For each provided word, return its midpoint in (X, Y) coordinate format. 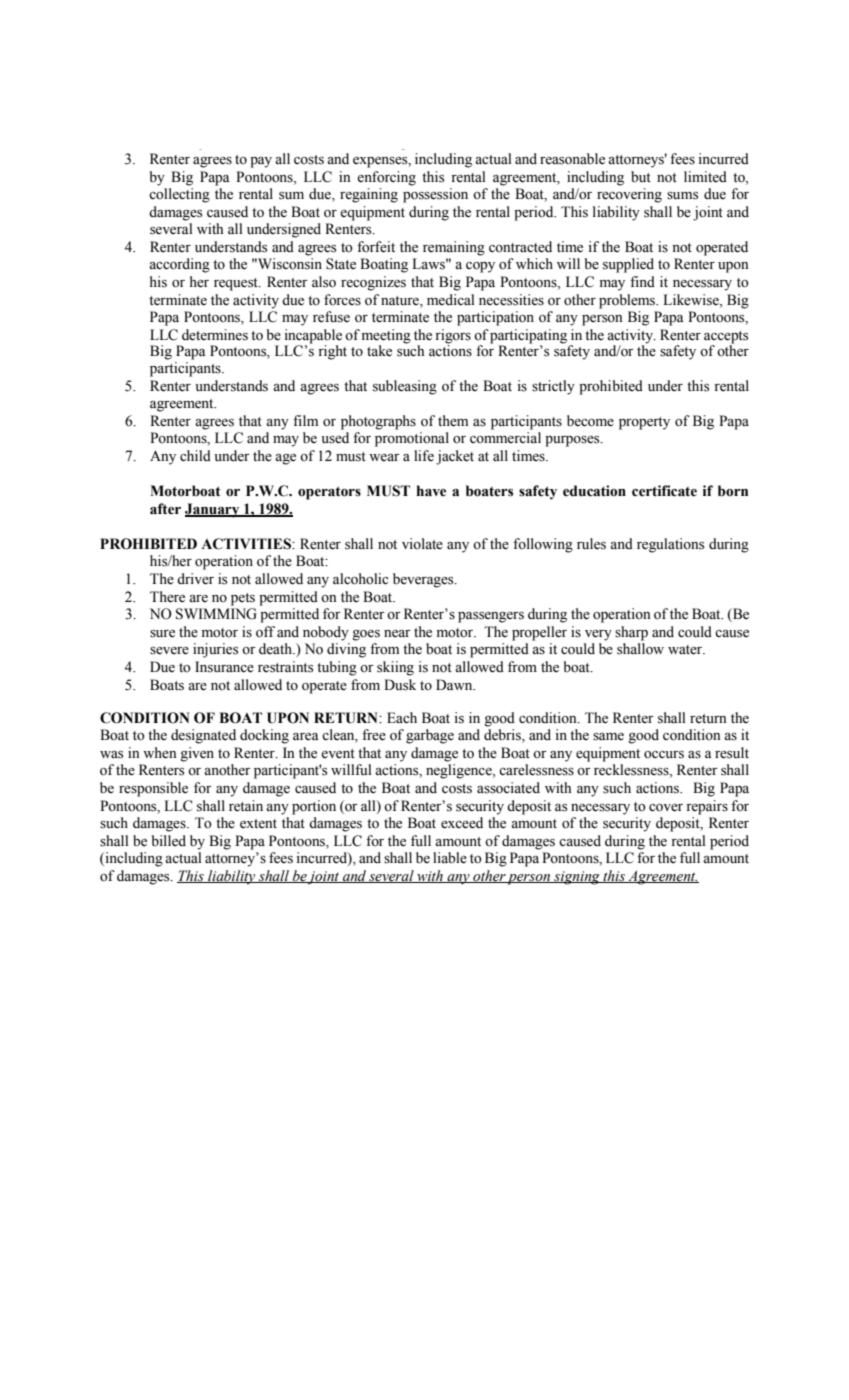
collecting (179, 195)
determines (215, 335)
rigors (453, 336)
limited (705, 177)
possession (435, 195)
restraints (285, 667)
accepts (726, 337)
